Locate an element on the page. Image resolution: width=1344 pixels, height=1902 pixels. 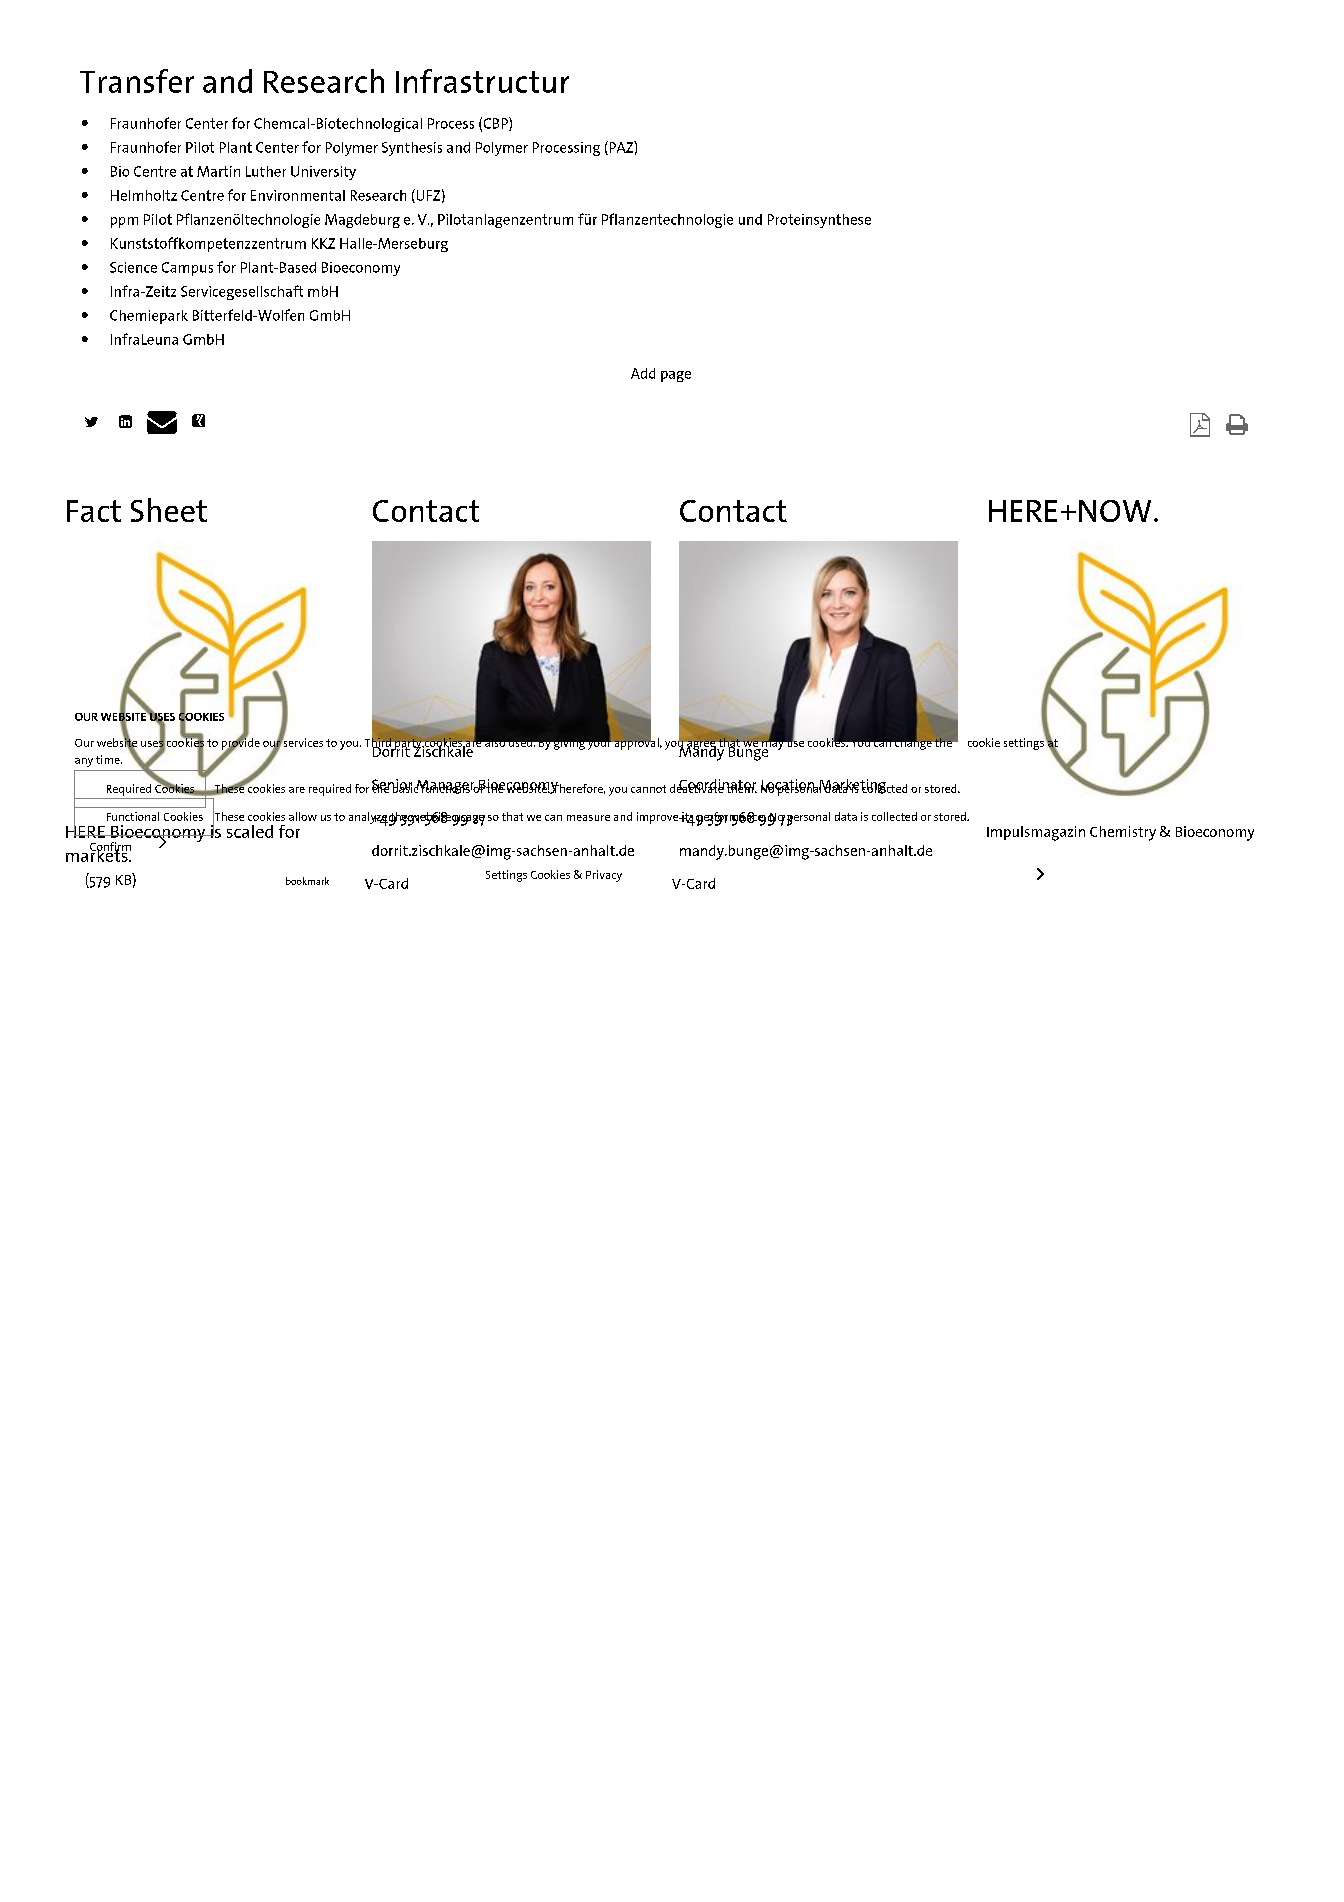
provide is located at coordinates (241, 743).
